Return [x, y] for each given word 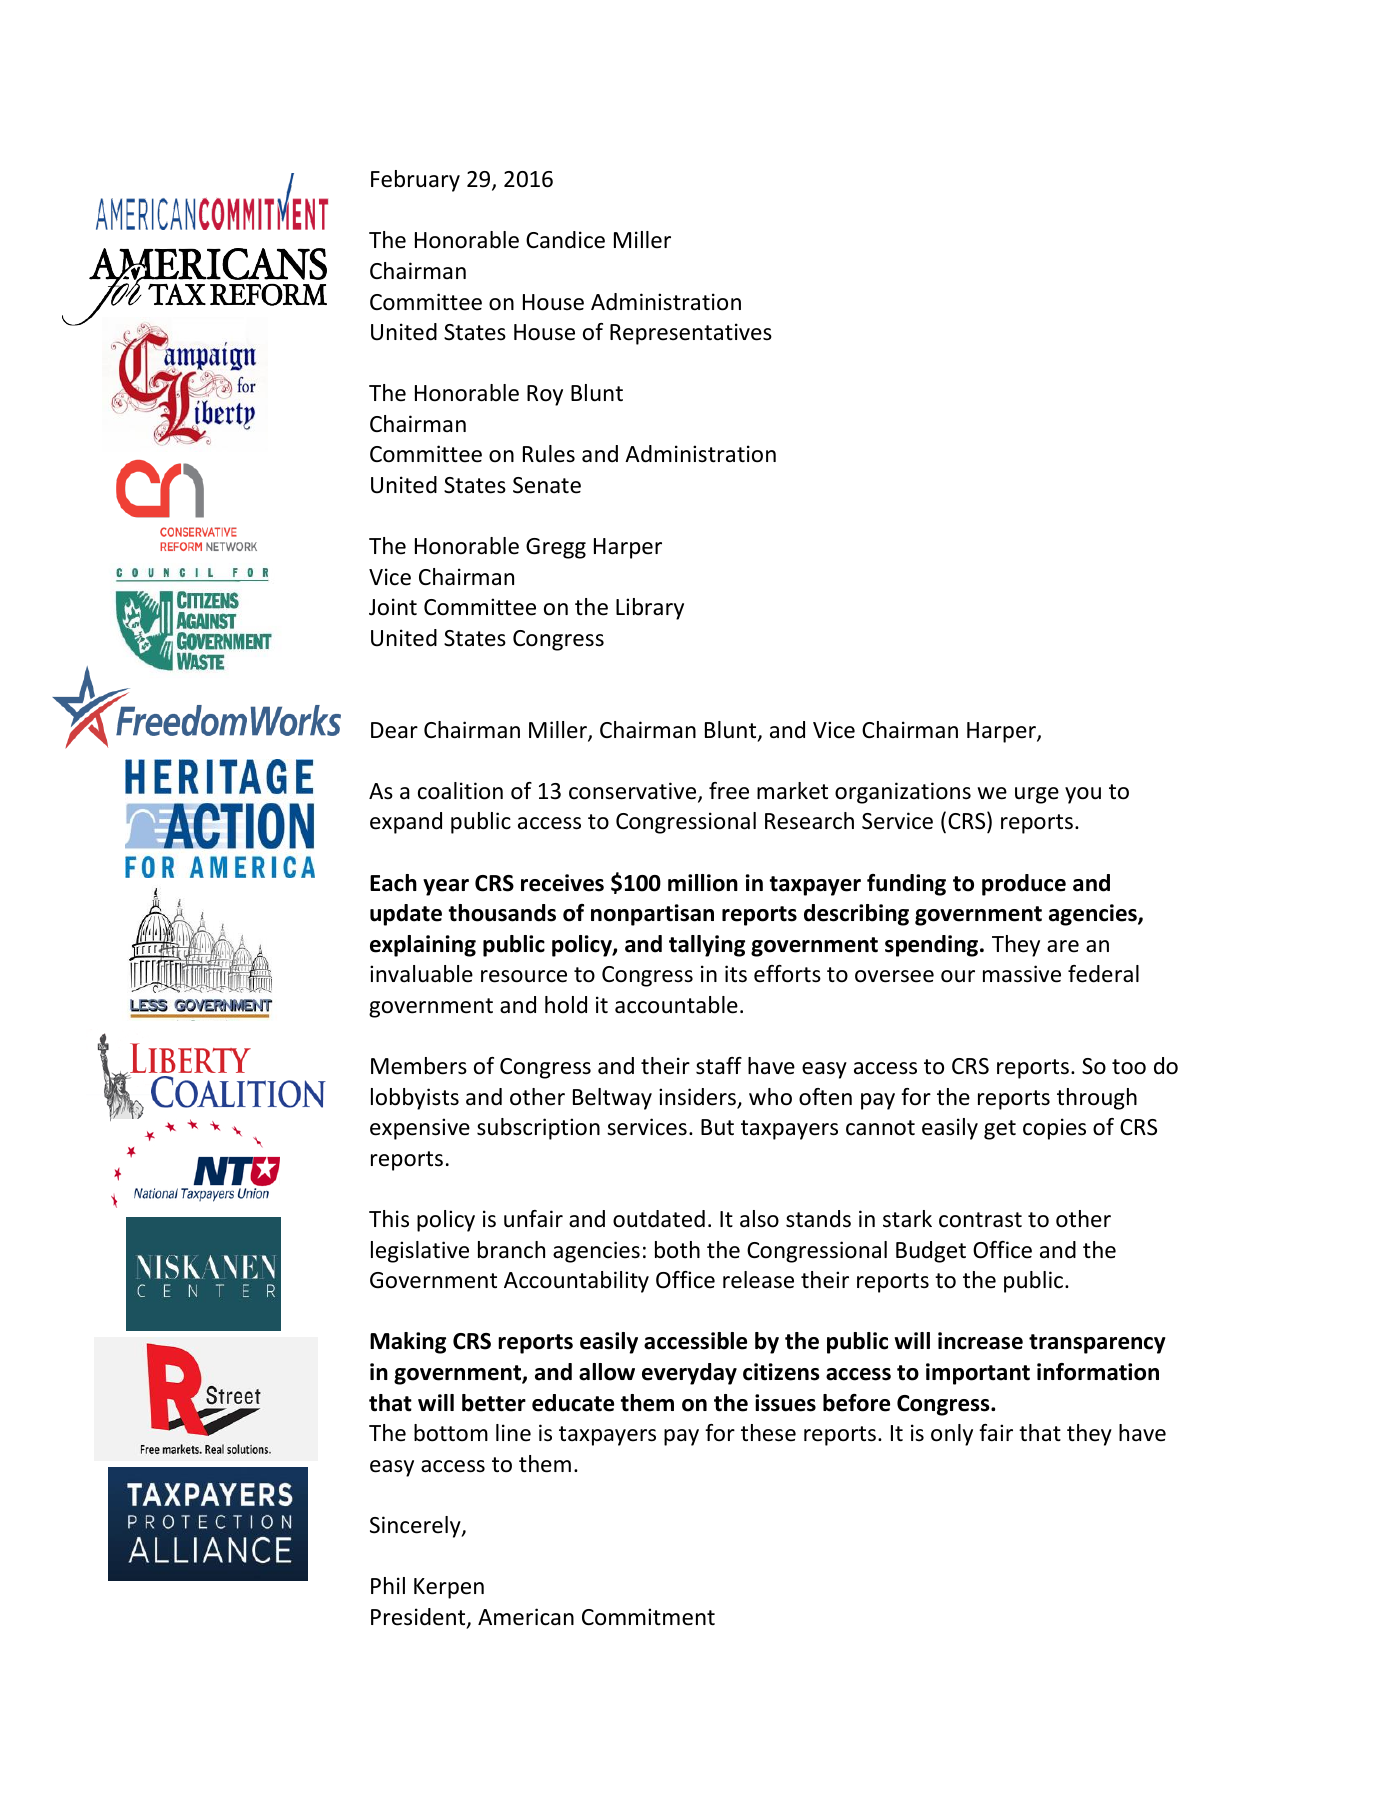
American [526, 1617]
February [415, 181]
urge [1037, 795]
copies [1054, 1129]
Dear [394, 730]
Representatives [691, 334]
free [729, 791]
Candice [565, 240]
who [770, 1097]
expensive [420, 1129]
